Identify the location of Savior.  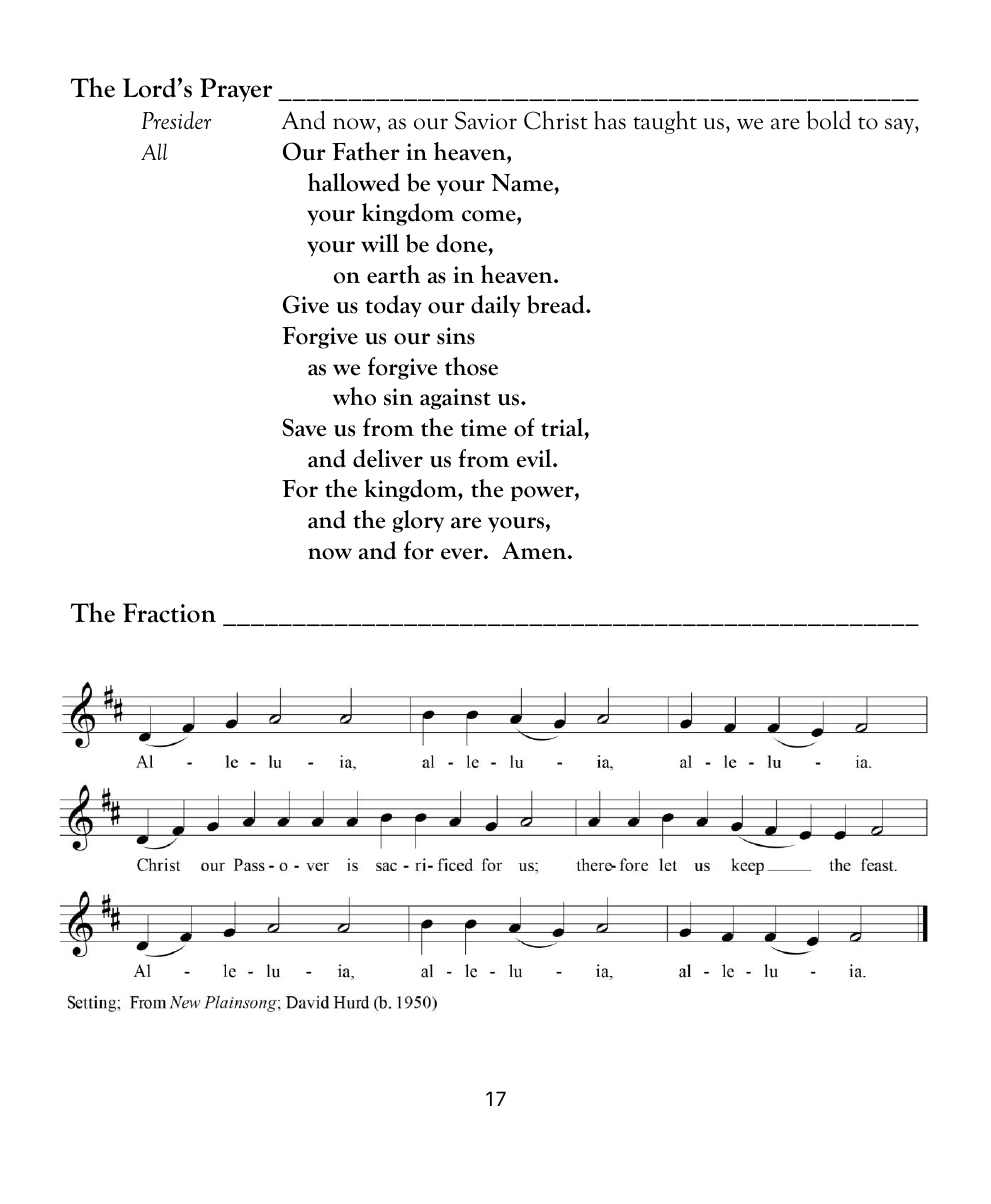
(486, 120).
